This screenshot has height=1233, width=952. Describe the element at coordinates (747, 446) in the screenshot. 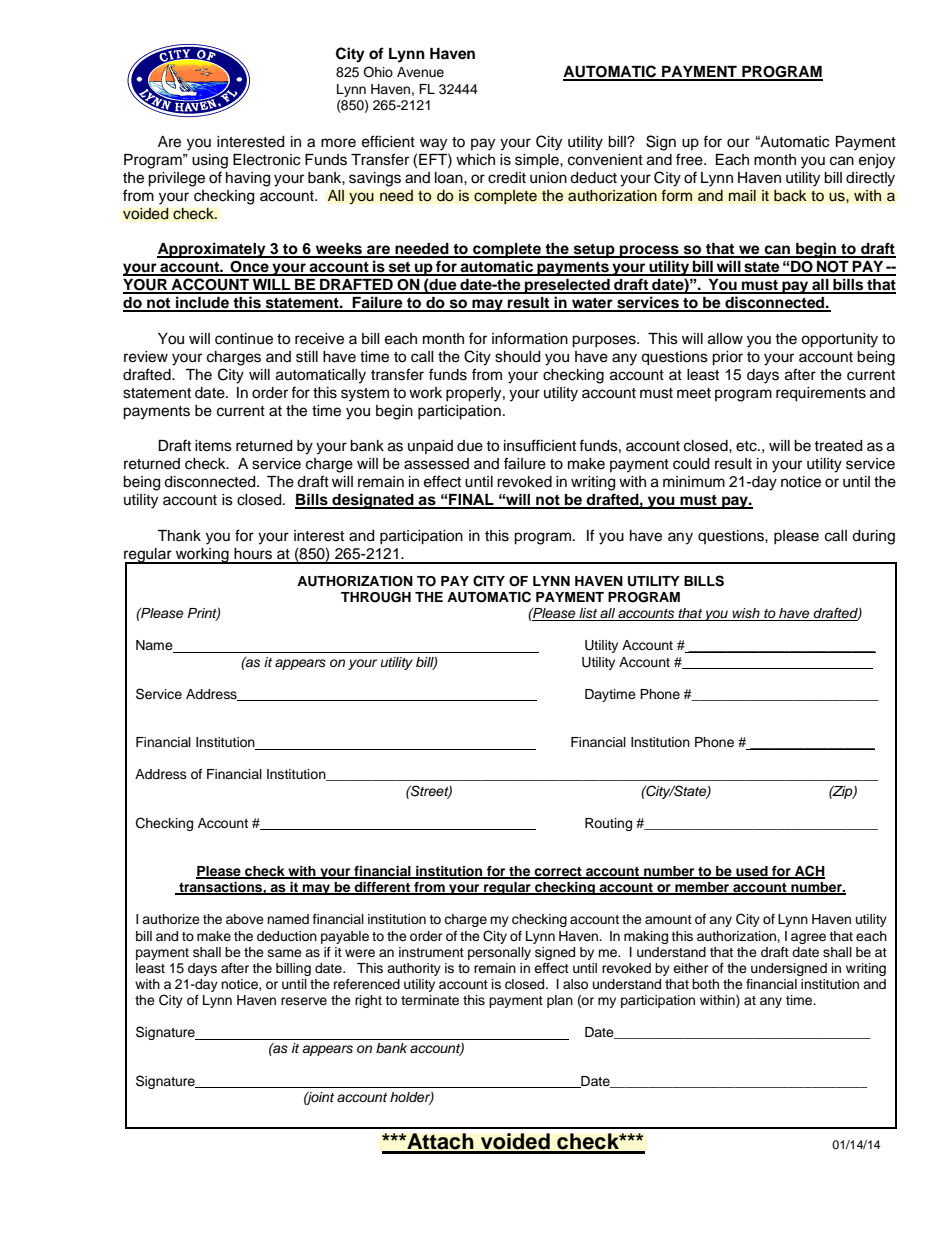

I see `etc` at that location.
